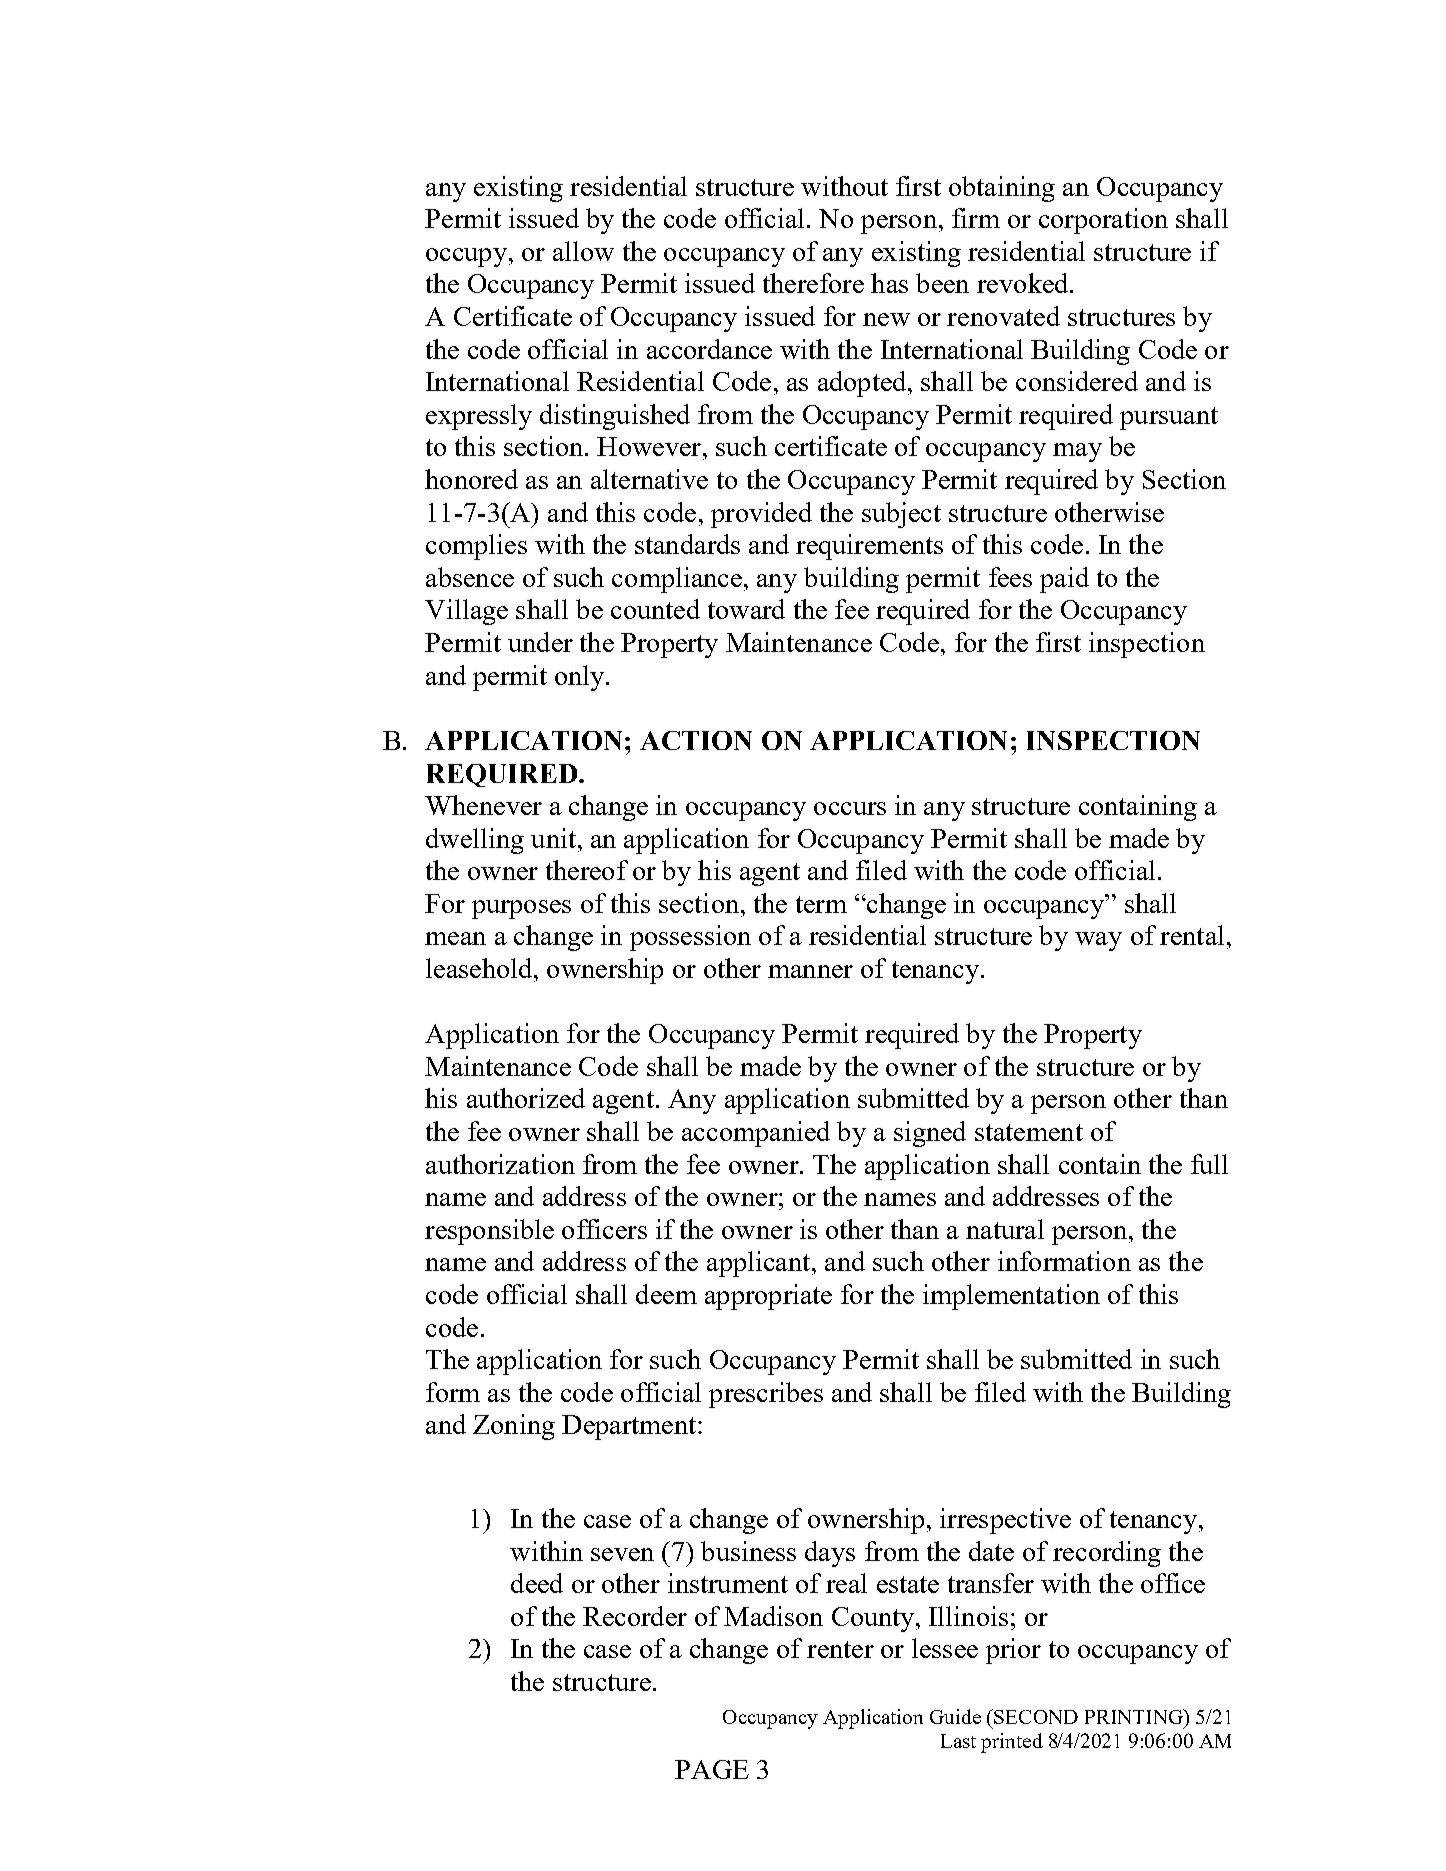 The image size is (1446, 1871). Describe the element at coordinates (540, 642) in the image. I see `under` at that location.
